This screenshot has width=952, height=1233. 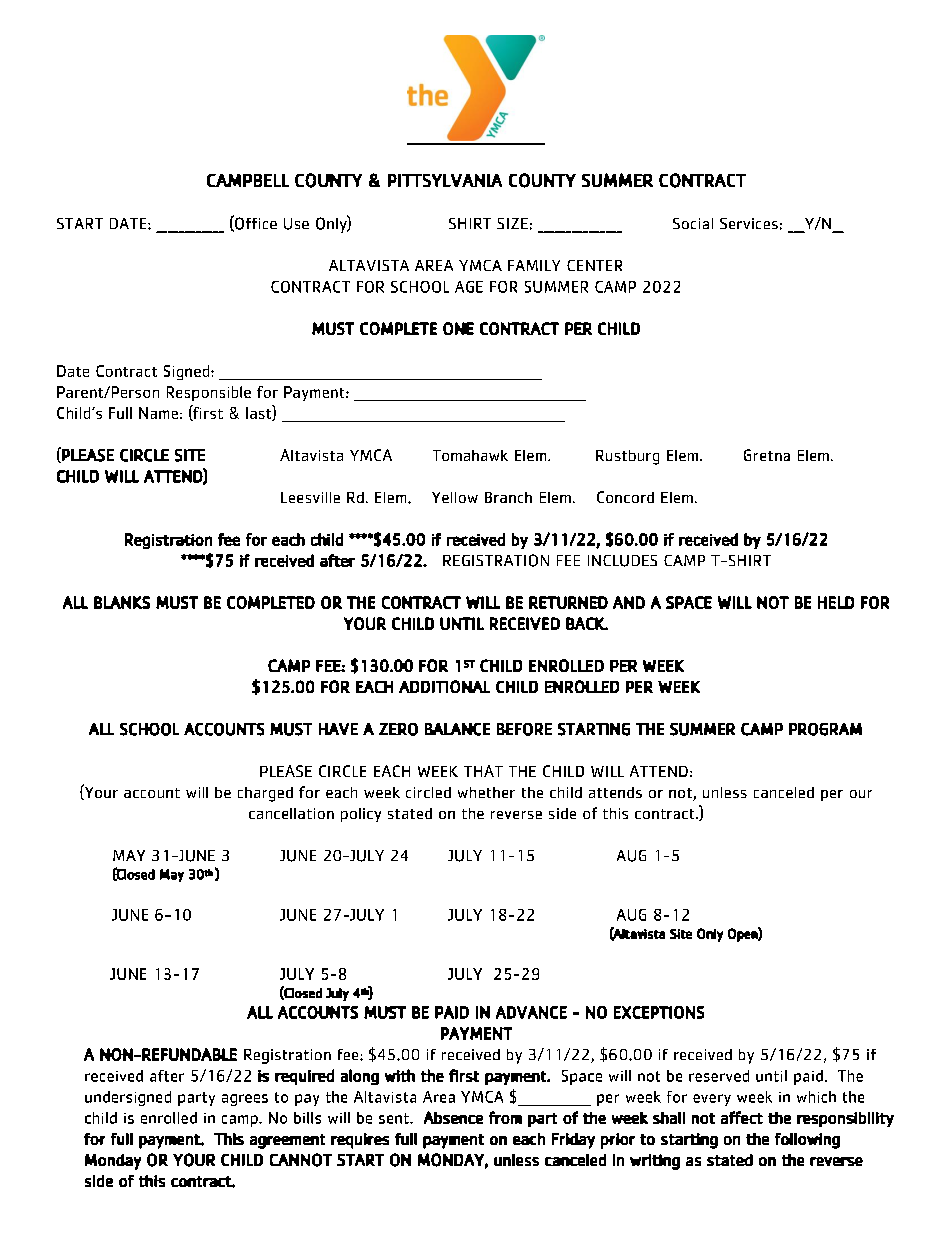 What do you see at coordinates (209, 393) in the screenshot?
I see `Responsible` at bounding box center [209, 393].
